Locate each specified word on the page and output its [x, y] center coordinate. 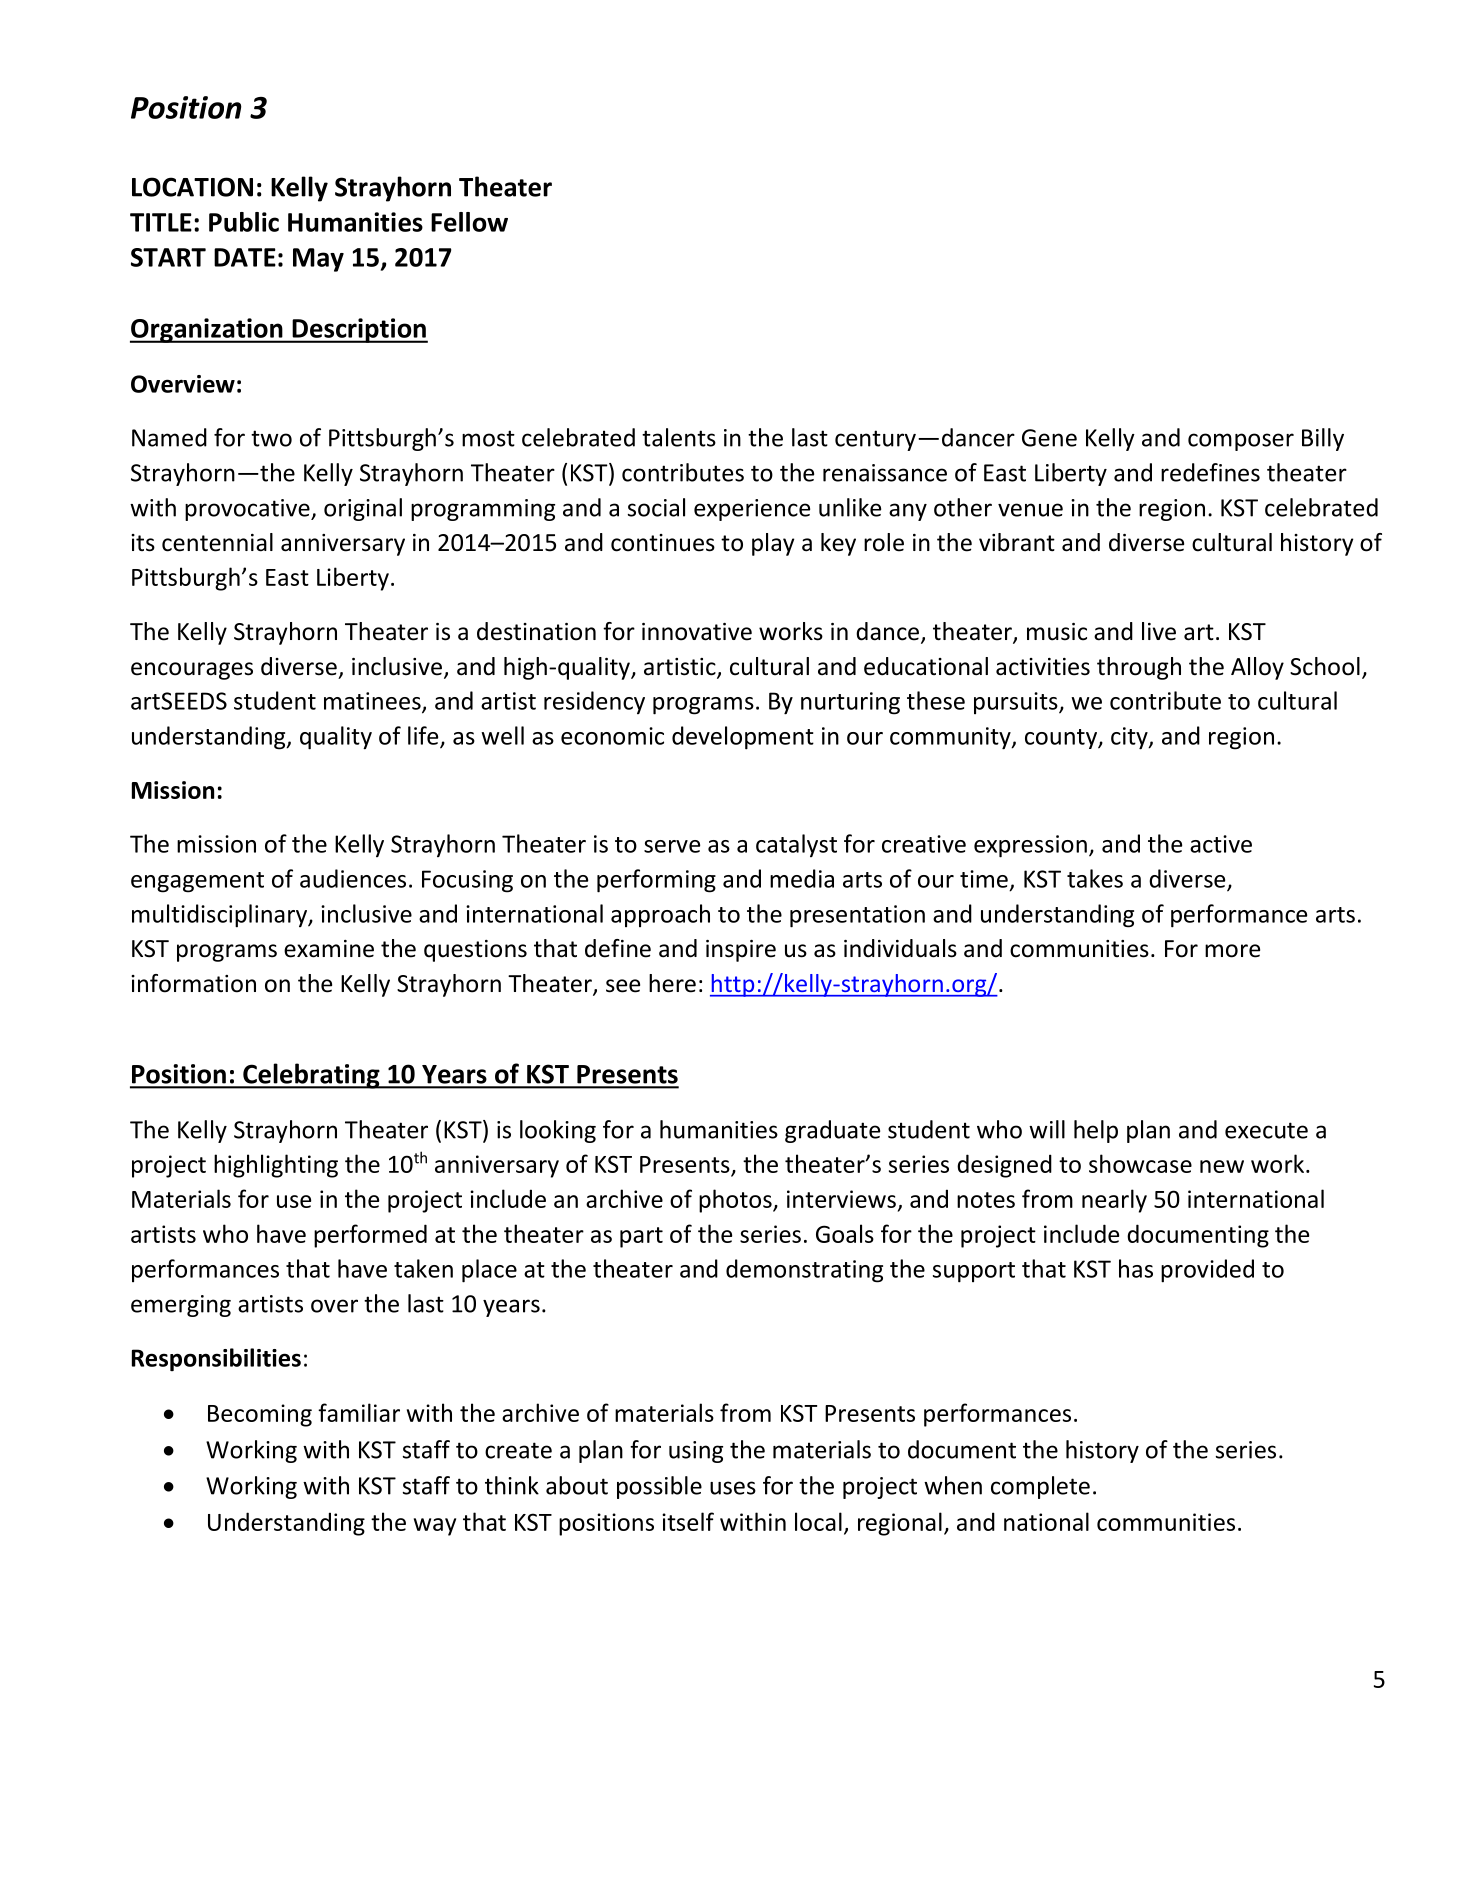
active [1221, 844]
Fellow [469, 222]
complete [1040, 1487]
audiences [353, 878]
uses [733, 1488]
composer [1241, 442]
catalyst [796, 845]
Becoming [260, 1415]
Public [244, 222]
